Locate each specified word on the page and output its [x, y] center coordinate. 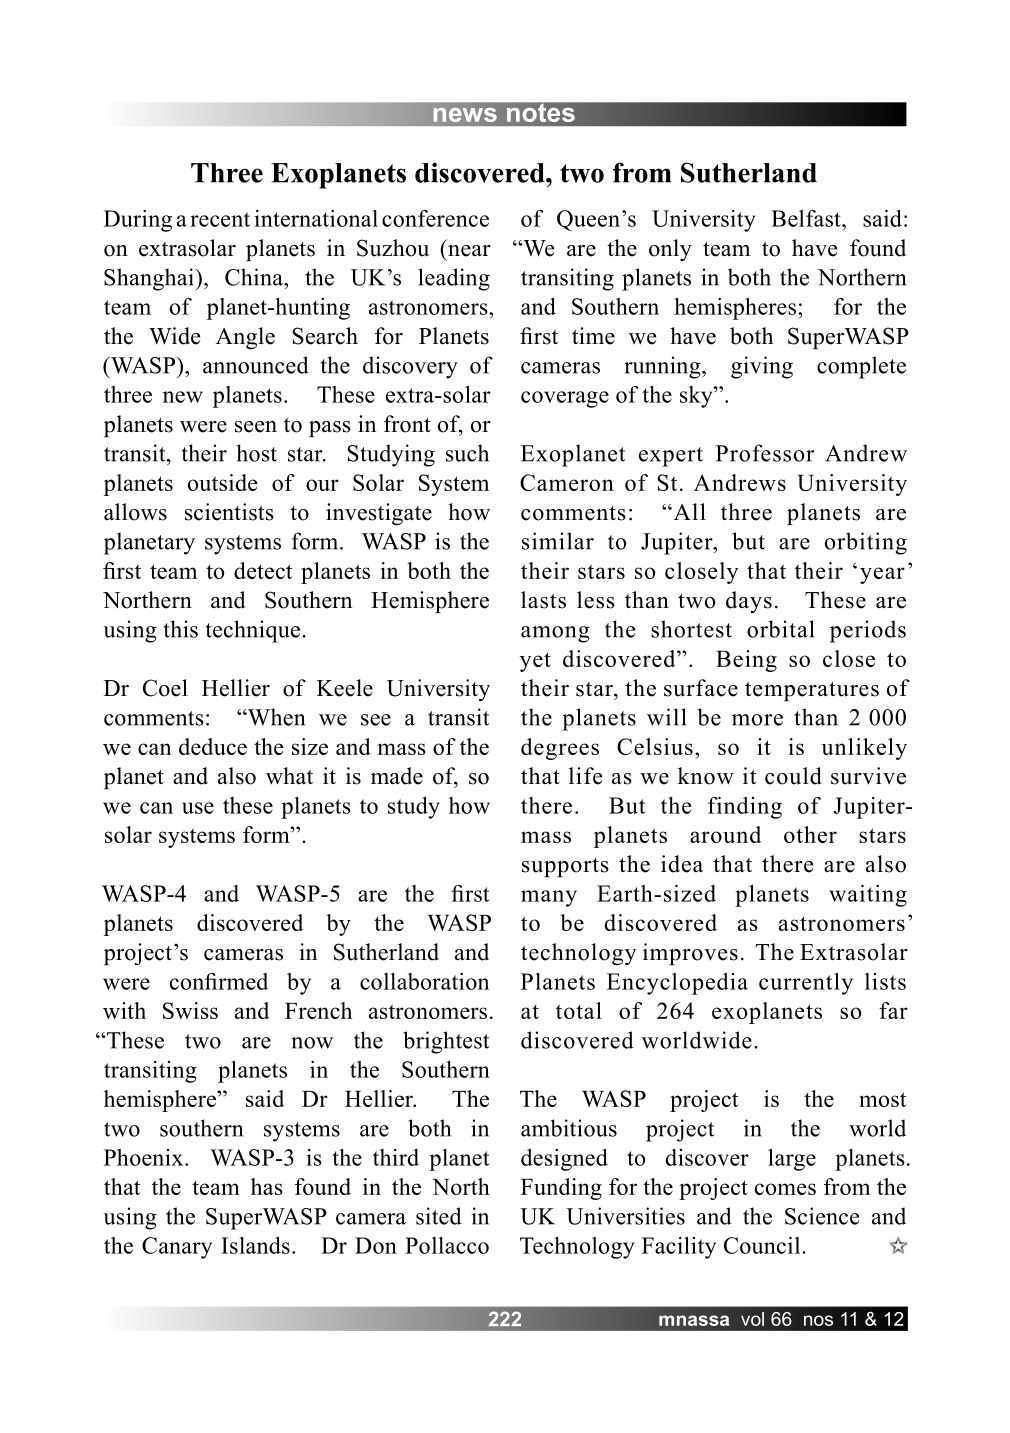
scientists [229, 512]
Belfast [807, 218]
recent [220, 219]
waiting [868, 896]
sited [439, 1216]
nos [818, 1320]
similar [558, 541]
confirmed [219, 981]
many [549, 898]
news [465, 115]
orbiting [866, 543]
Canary [177, 1248]
